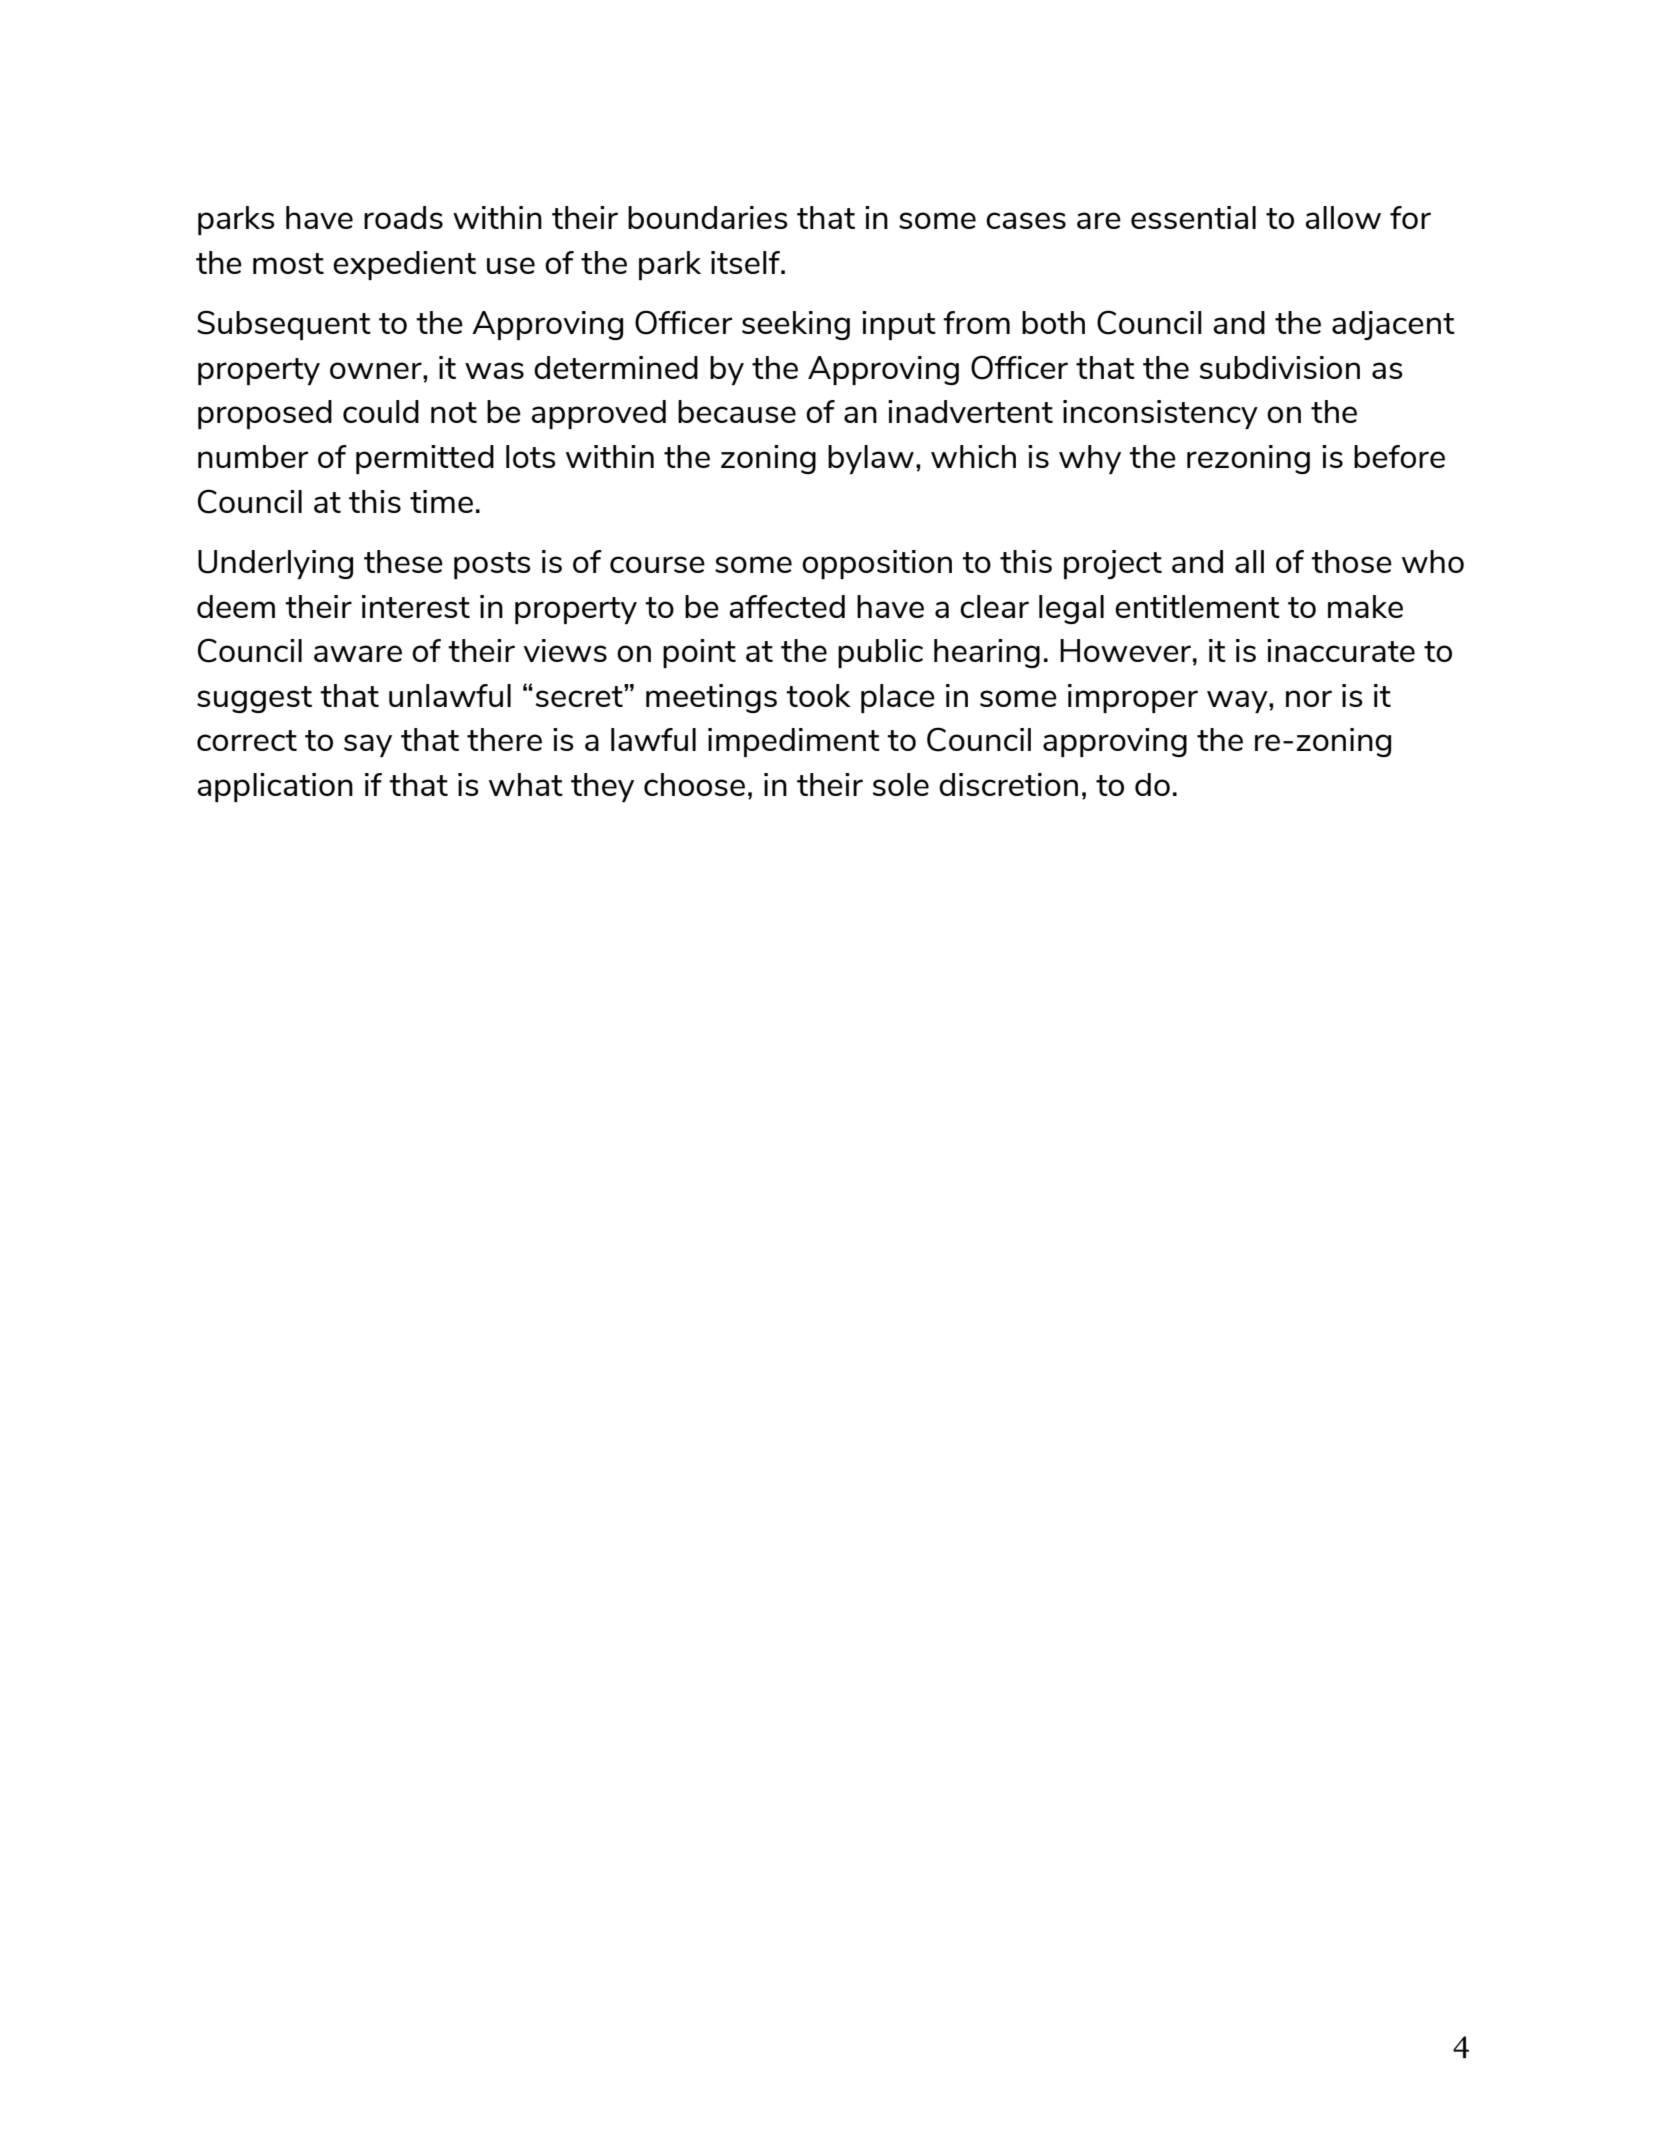 This screenshot has height=2156, width=1666. What do you see at coordinates (708, 217) in the screenshot?
I see `boundaries` at bounding box center [708, 217].
